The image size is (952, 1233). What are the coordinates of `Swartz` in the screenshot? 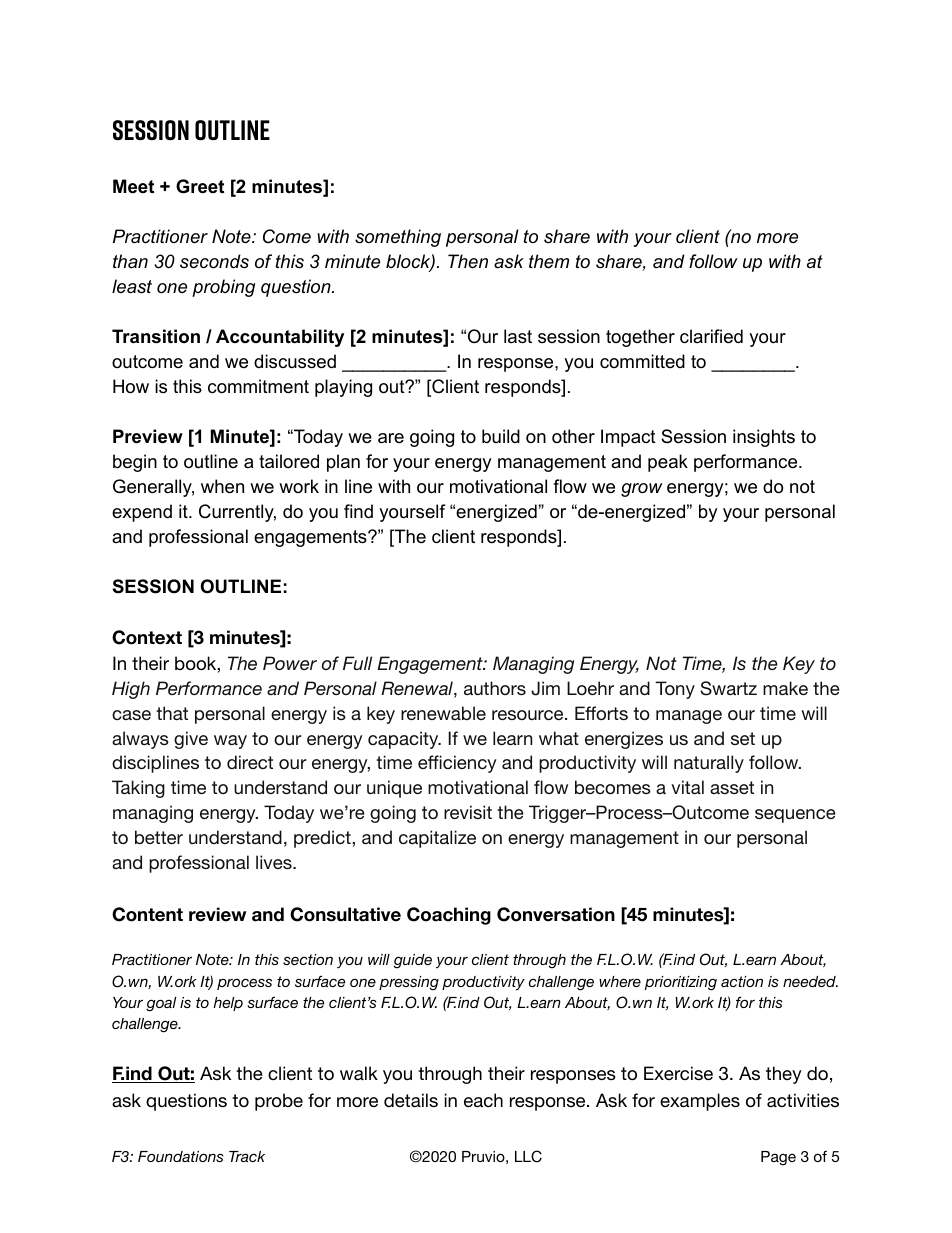 It's located at (728, 688).
